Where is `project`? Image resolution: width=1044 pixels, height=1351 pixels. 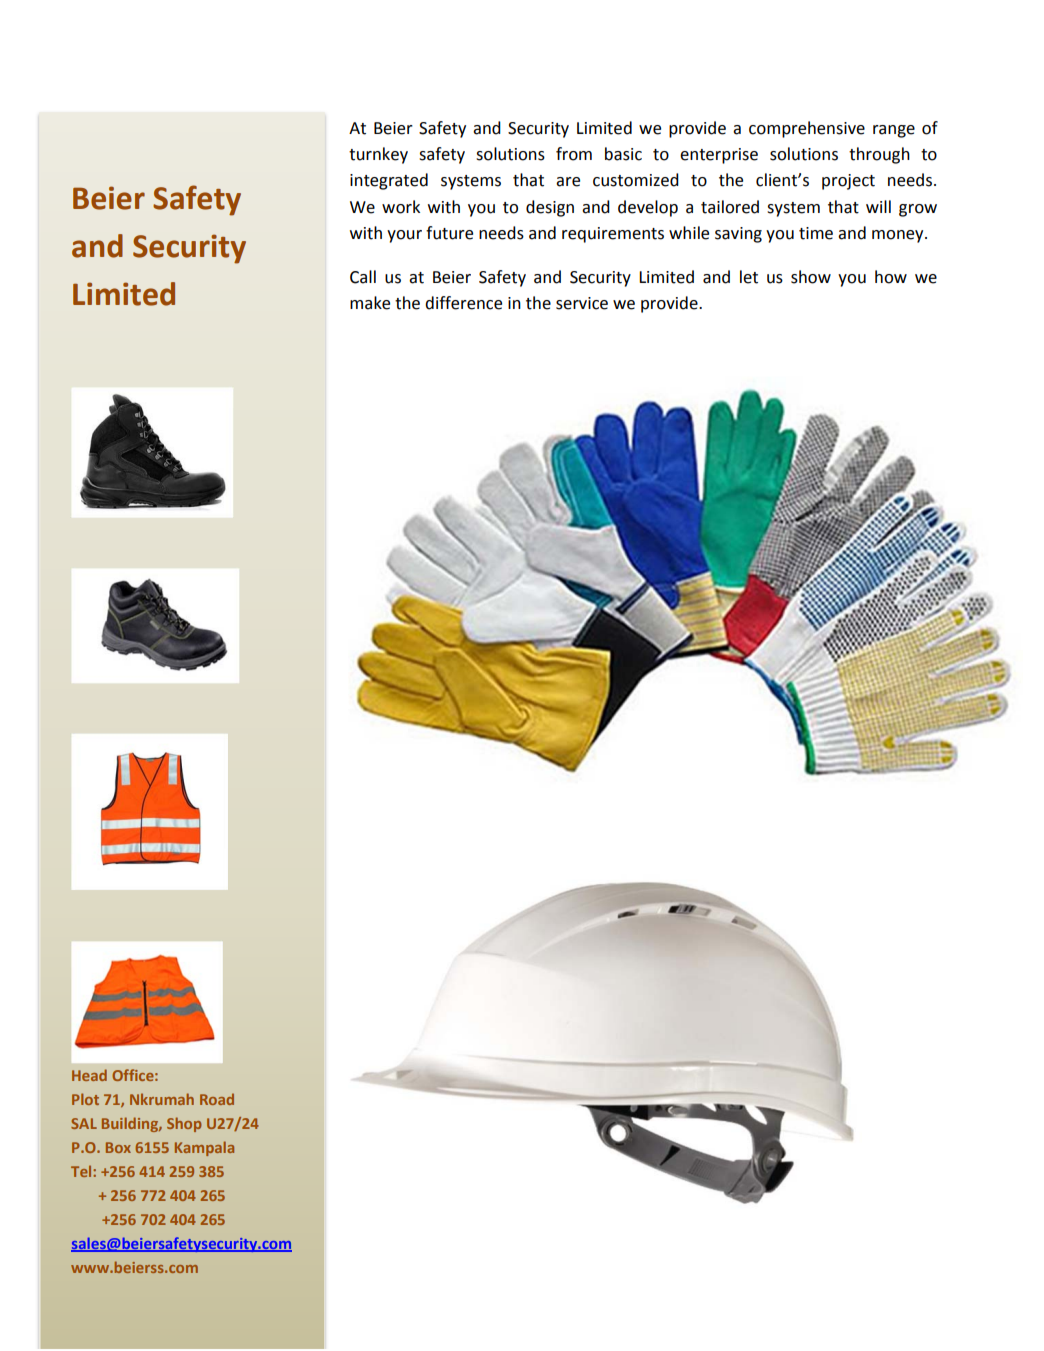 project is located at coordinates (848, 182).
